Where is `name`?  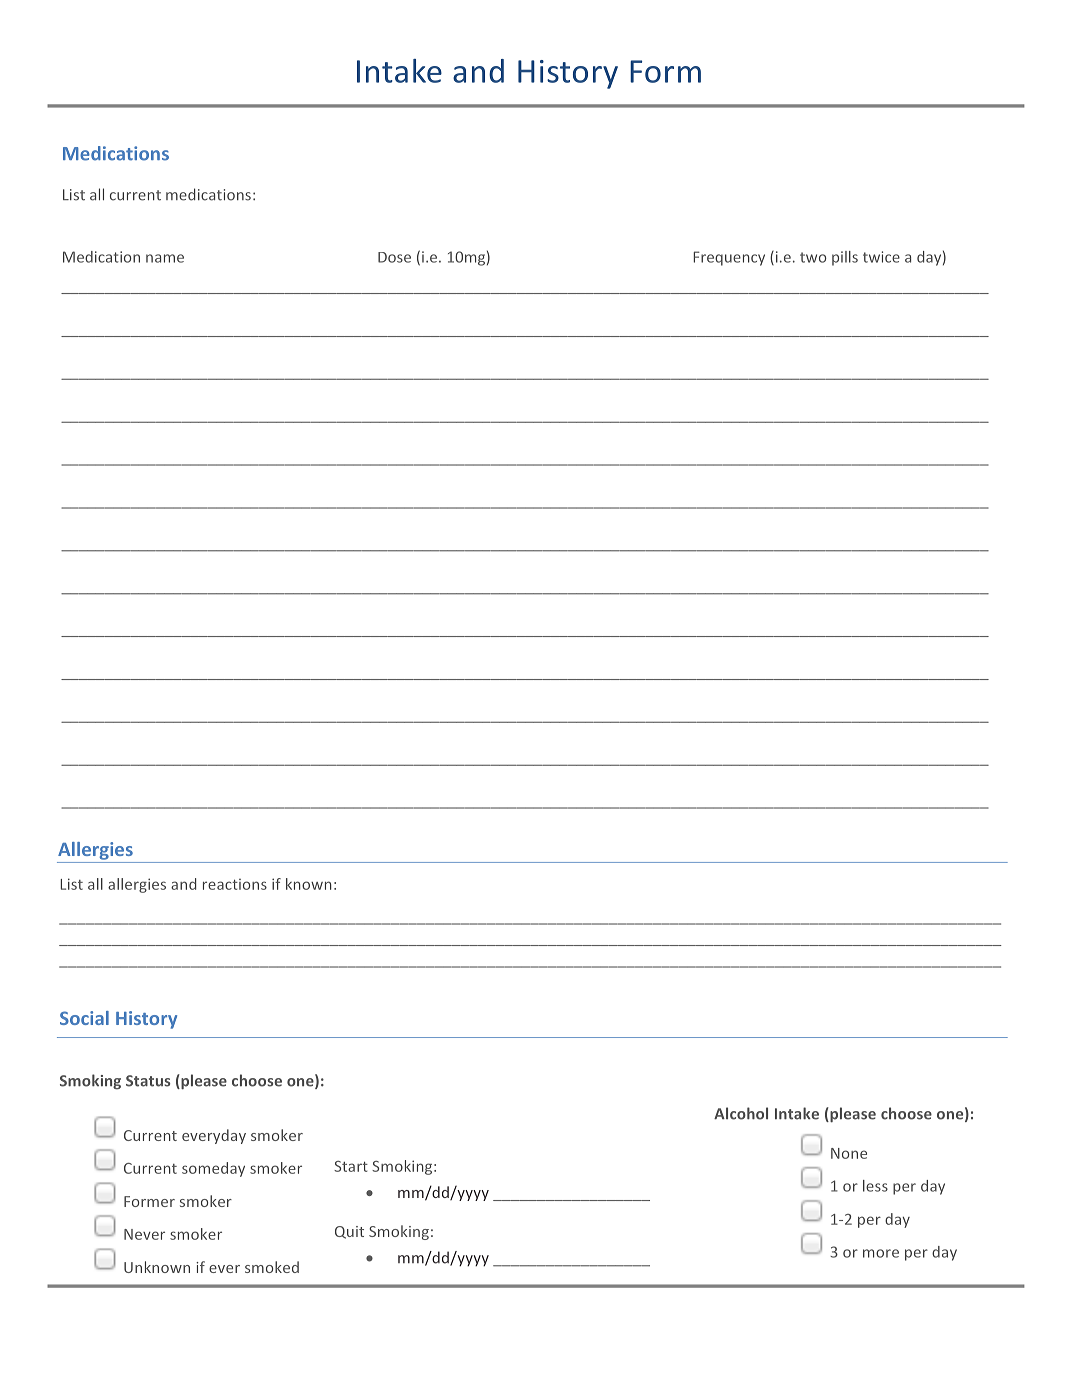 name is located at coordinates (165, 258).
